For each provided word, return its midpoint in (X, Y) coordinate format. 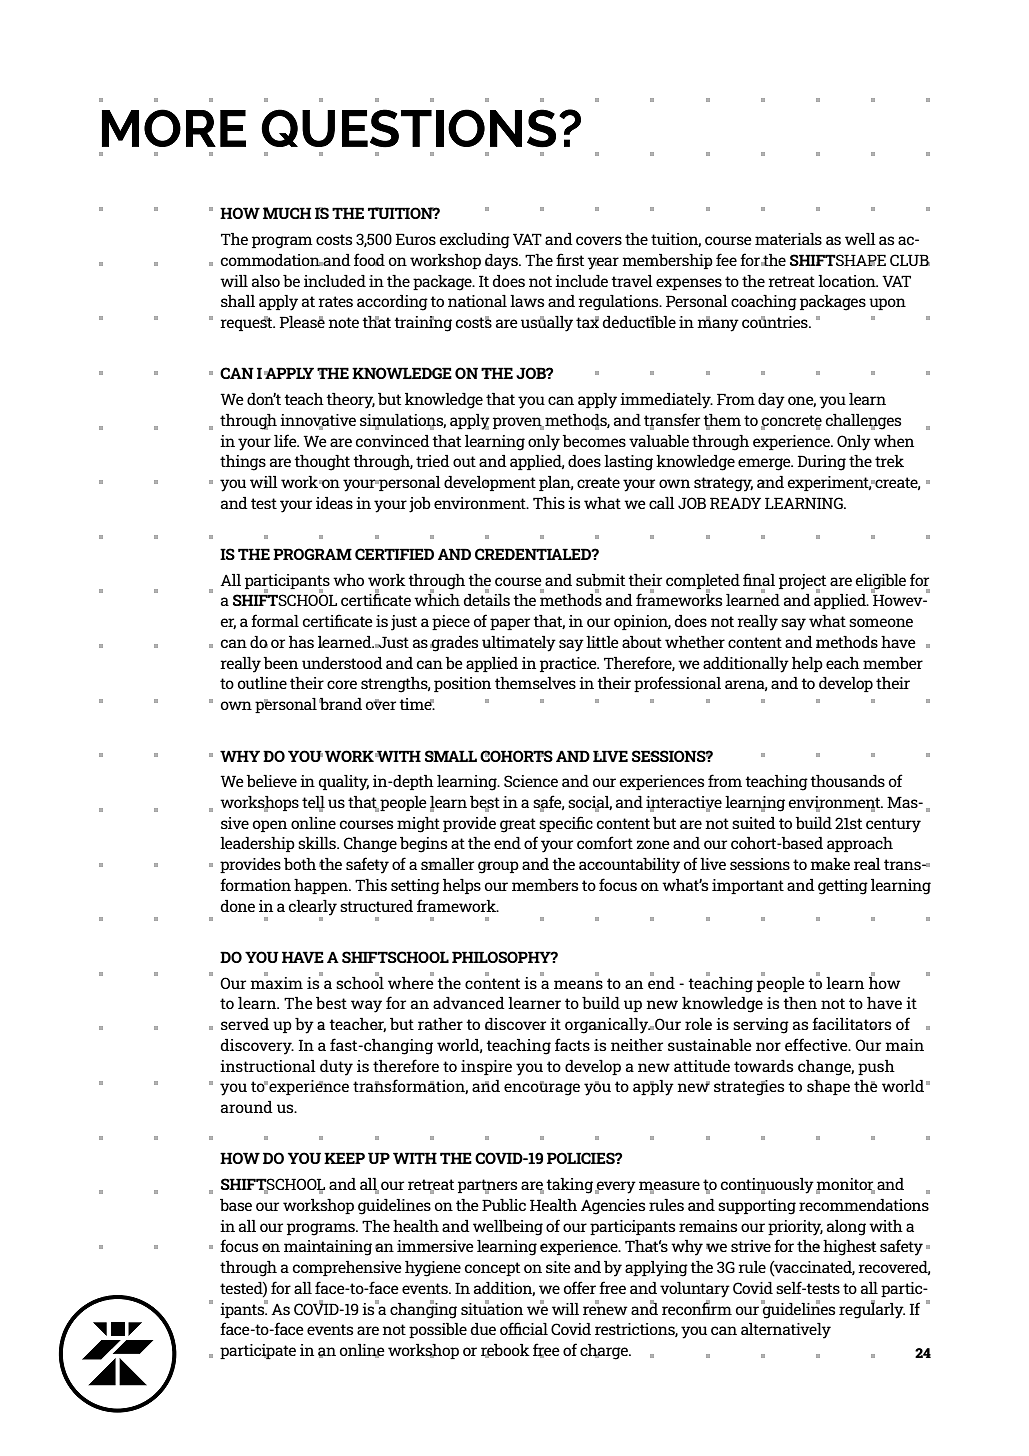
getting (843, 887)
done (238, 906)
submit (600, 580)
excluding (474, 241)
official (524, 1328)
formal (275, 620)
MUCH (287, 213)
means (578, 984)
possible (438, 1330)
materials (788, 239)
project (802, 582)
